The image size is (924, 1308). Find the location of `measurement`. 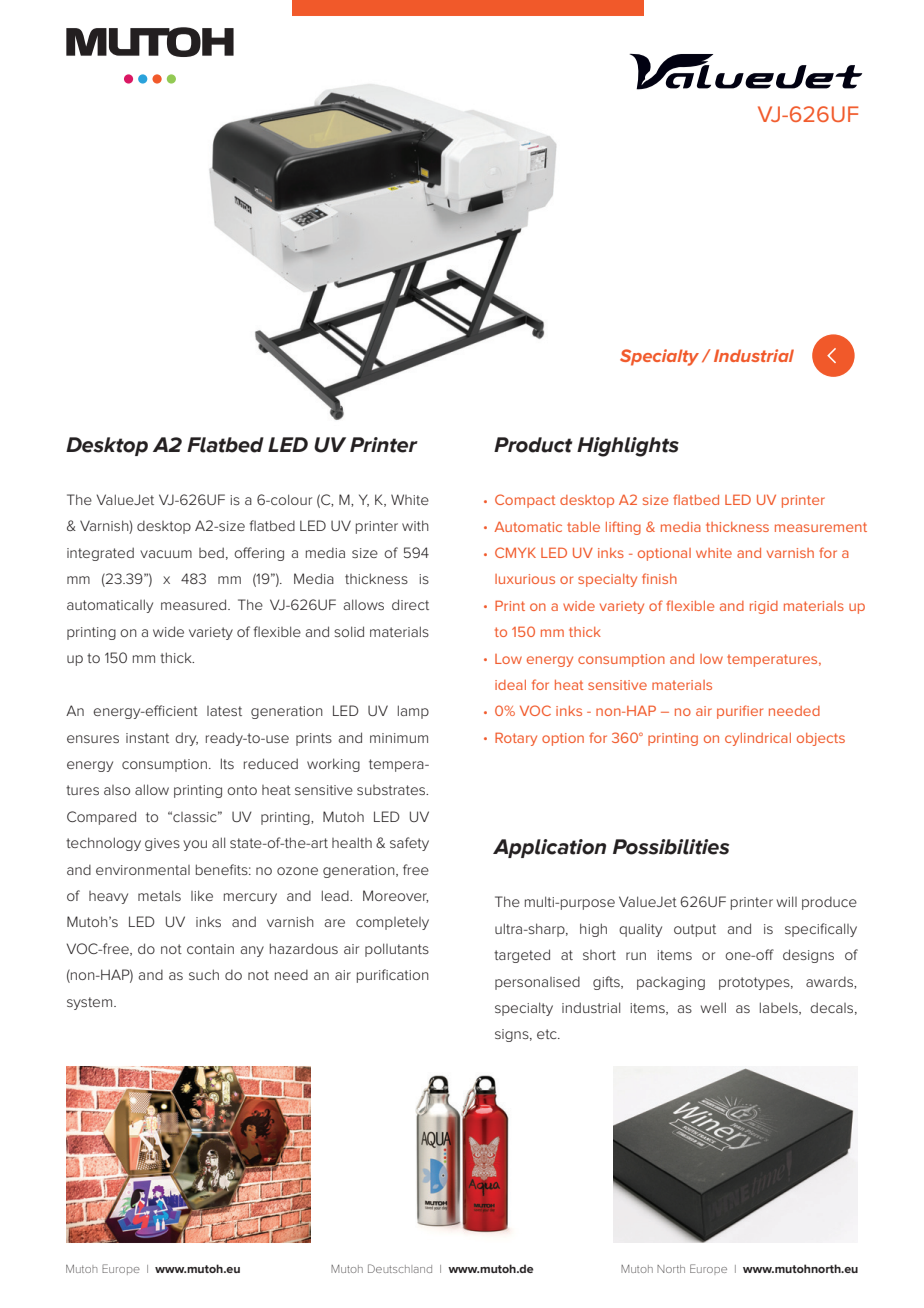

measurement is located at coordinates (821, 527).
